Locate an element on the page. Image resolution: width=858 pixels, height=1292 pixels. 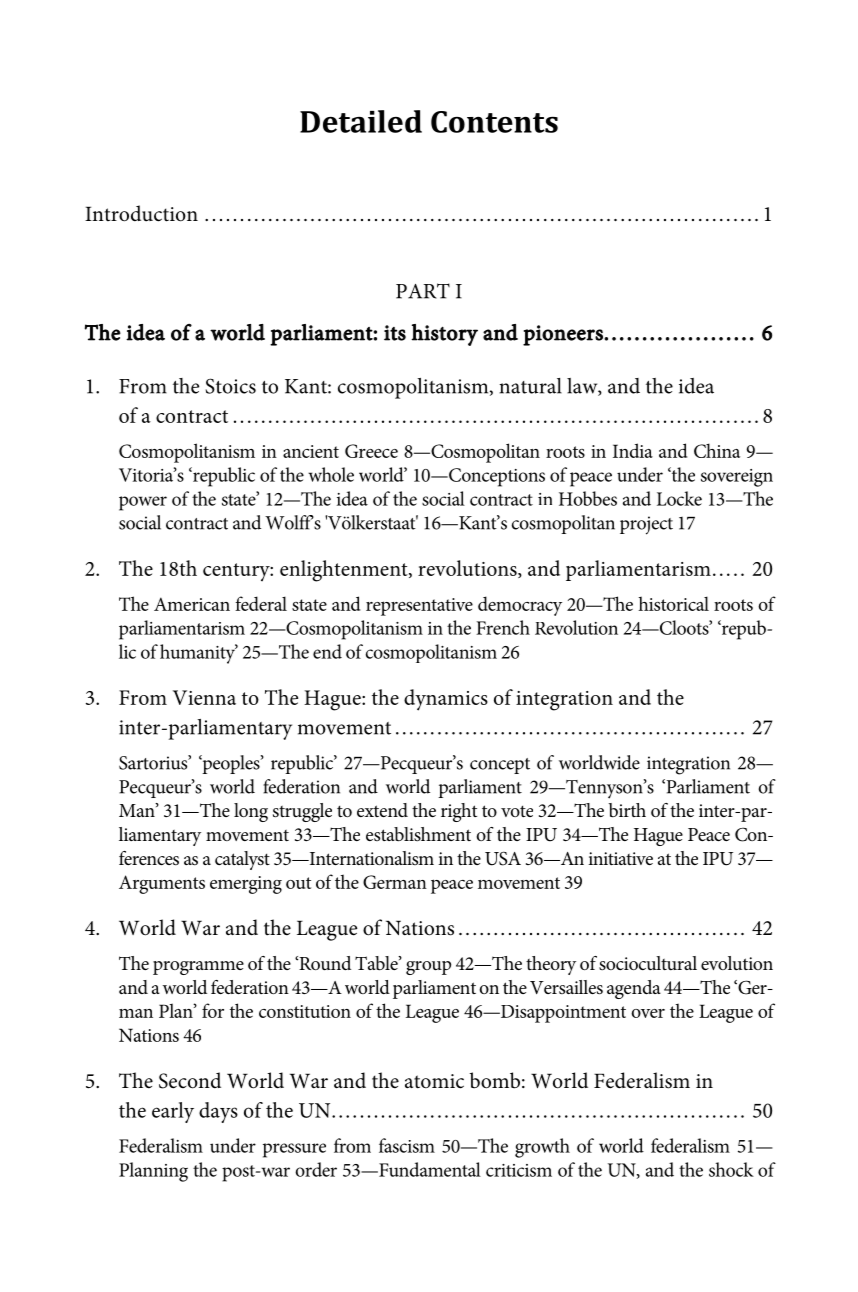
birth is located at coordinates (627, 810).
